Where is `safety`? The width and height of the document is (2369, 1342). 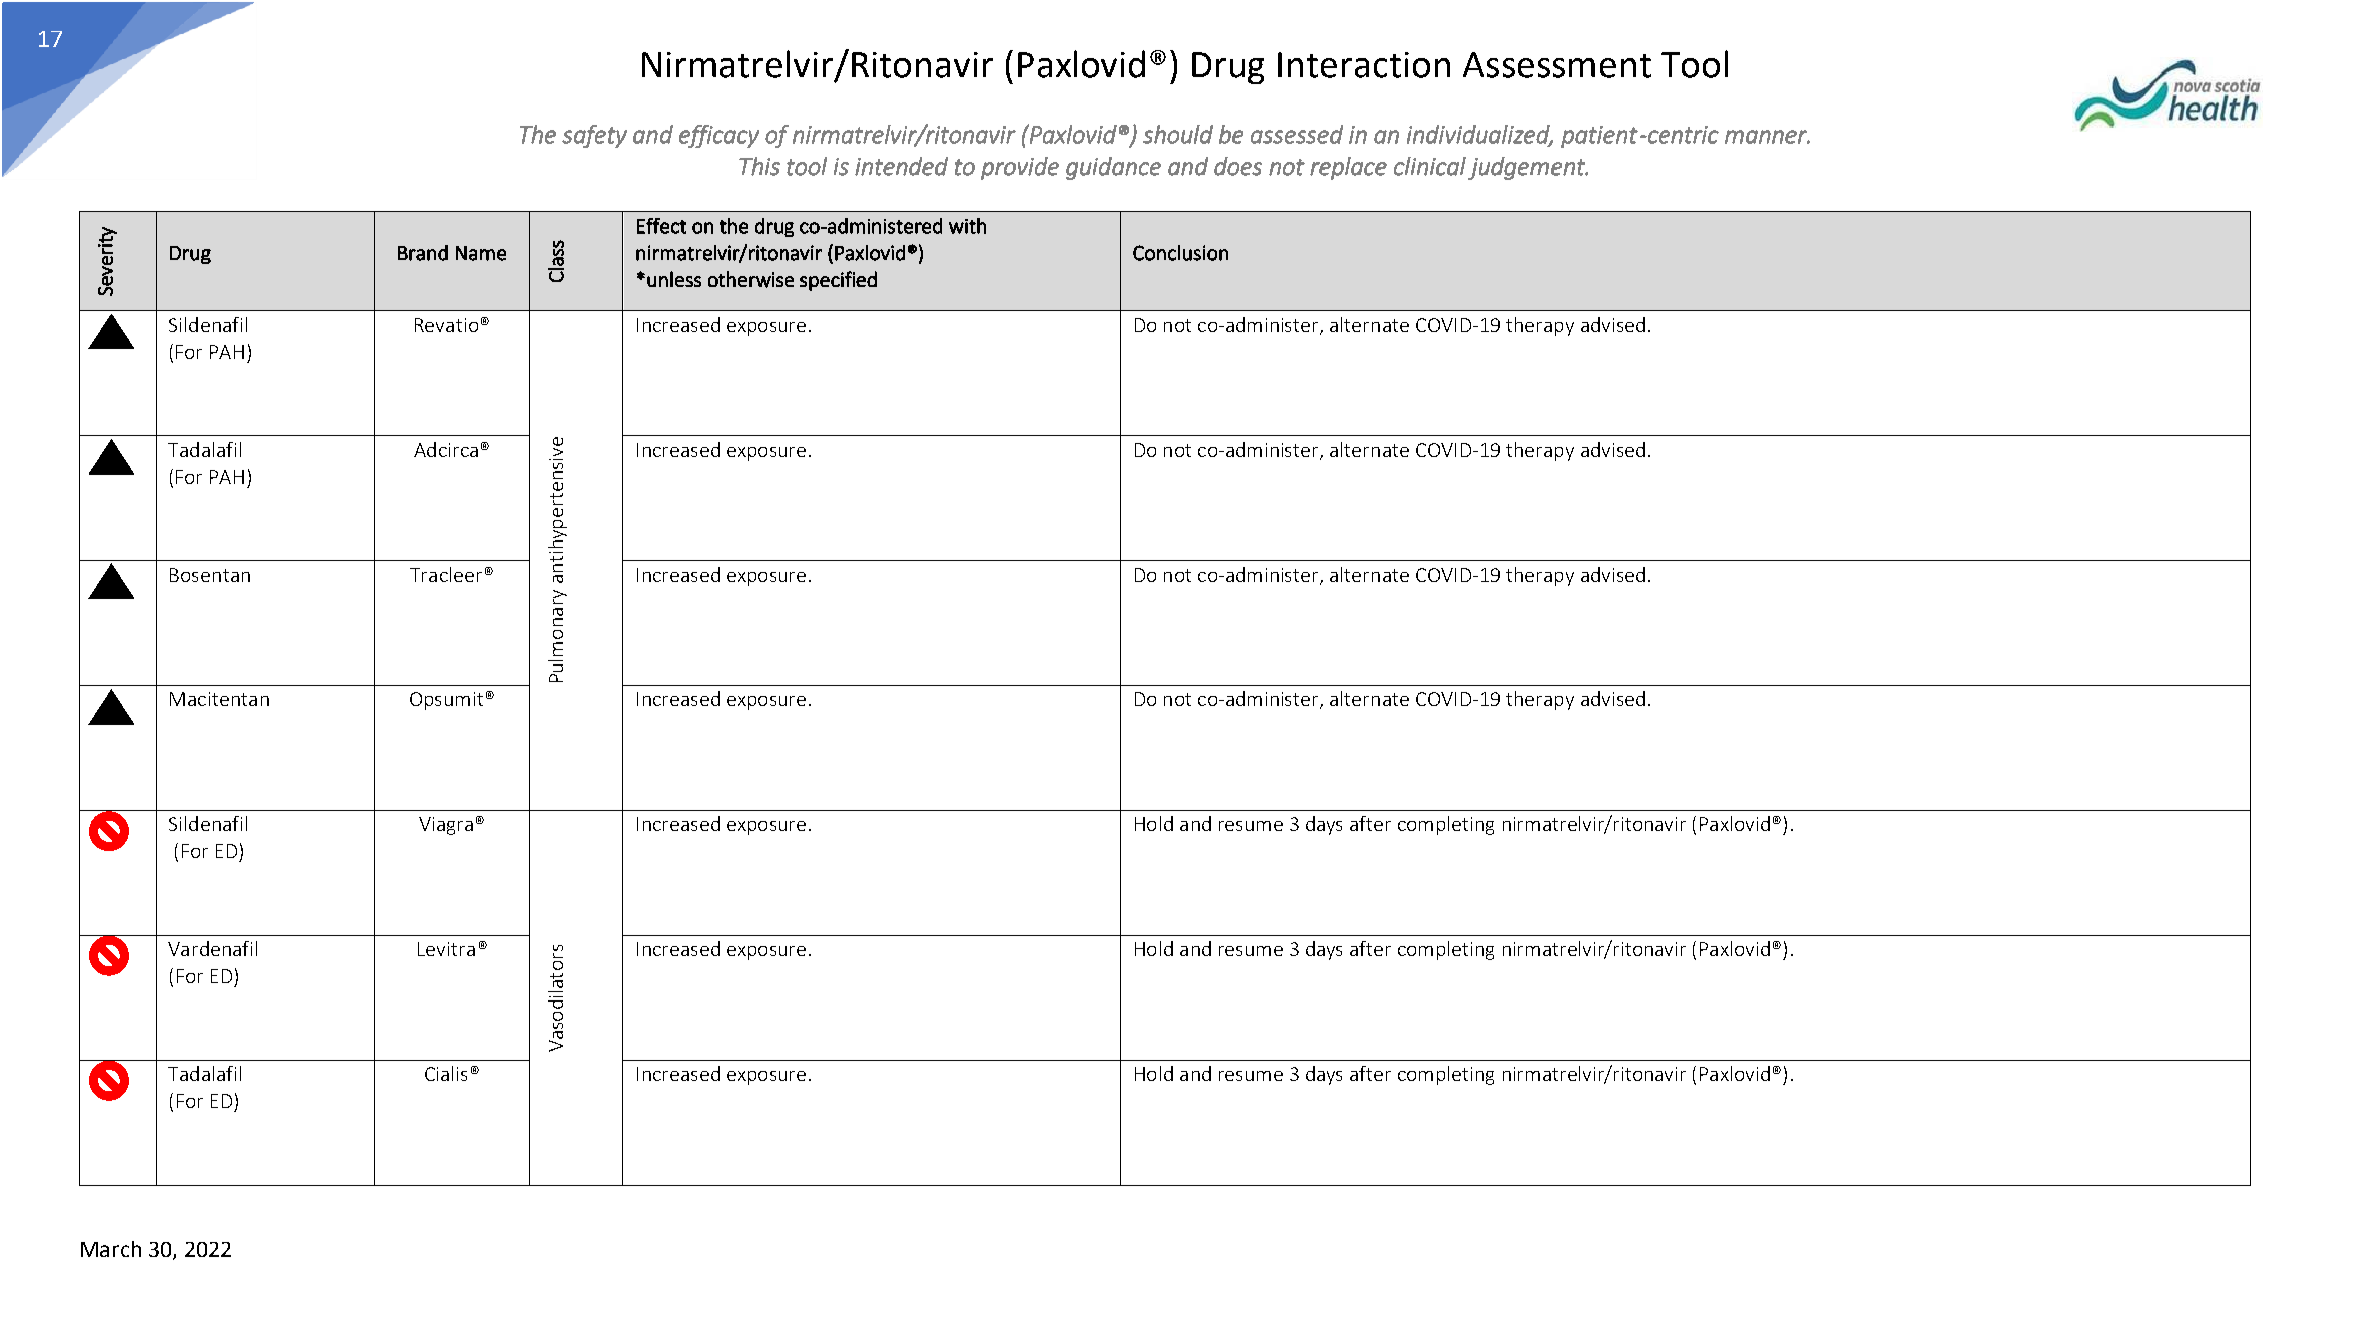 safety is located at coordinates (594, 136).
